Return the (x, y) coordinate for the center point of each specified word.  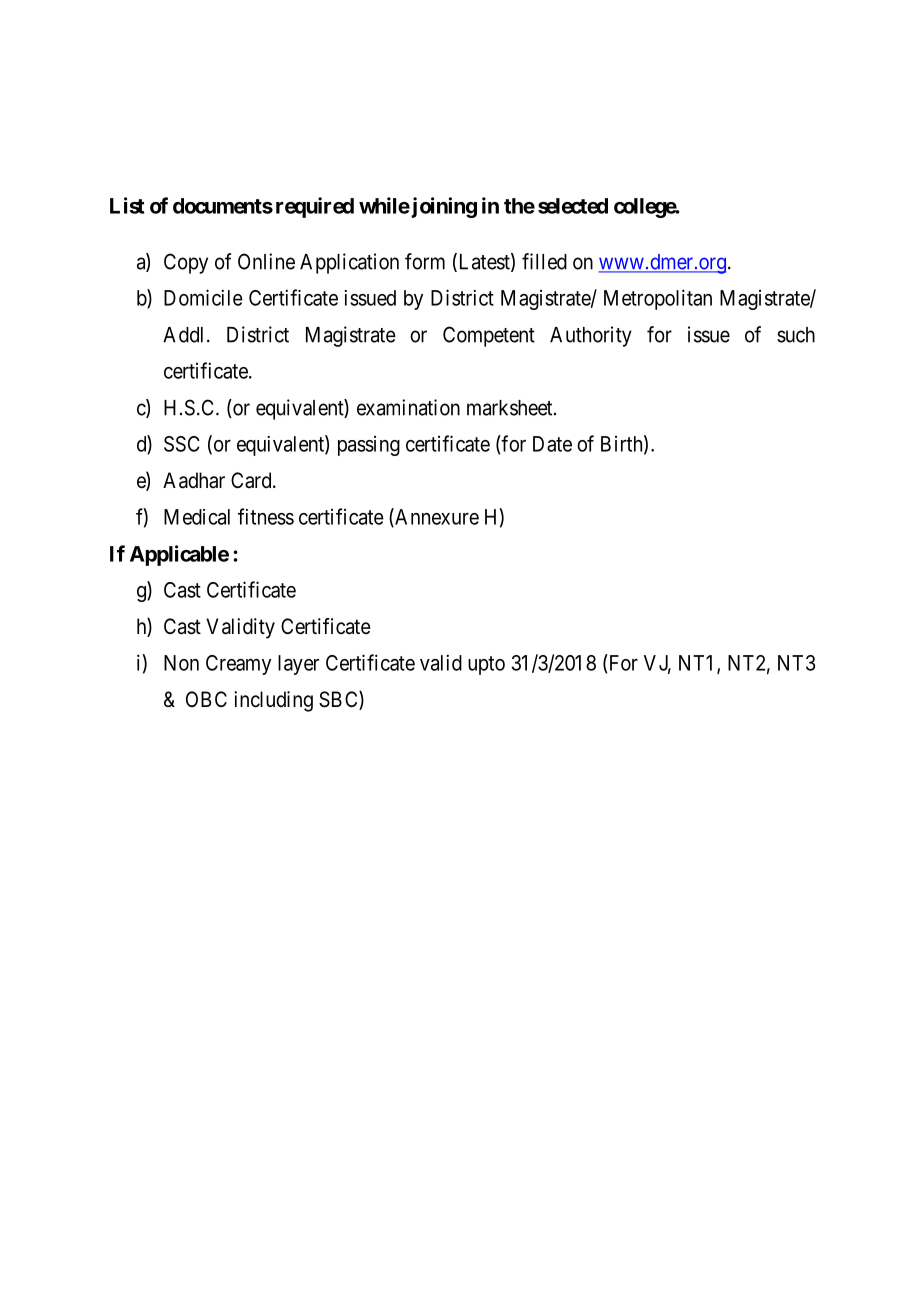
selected (573, 206)
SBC (339, 700)
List (127, 205)
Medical (197, 517)
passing (369, 446)
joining (443, 207)
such (796, 335)
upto (486, 665)
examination (408, 407)
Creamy (238, 665)
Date (552, 444)
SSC (182, 444)
